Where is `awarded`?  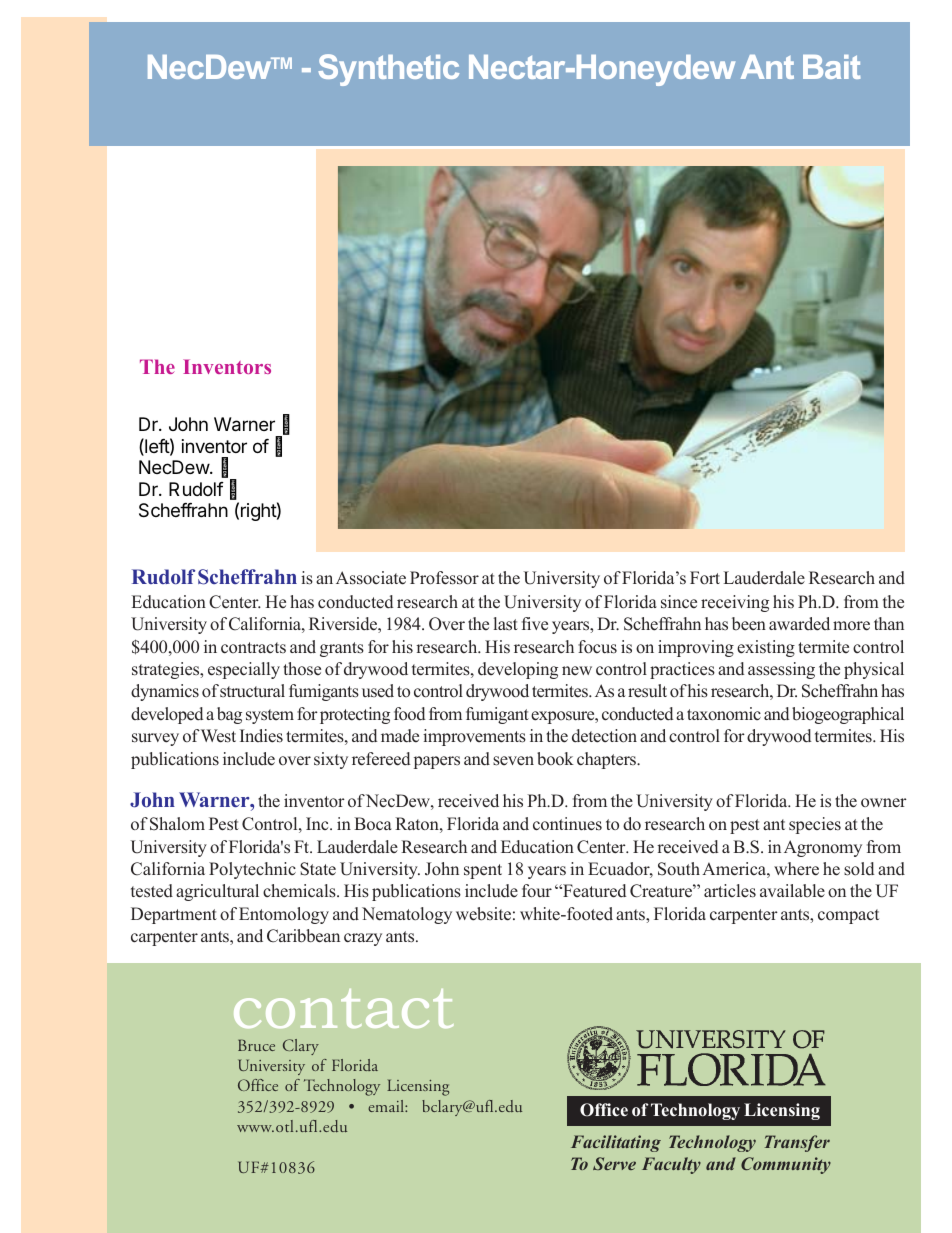 awarded is located at coordinates (799, 624).
